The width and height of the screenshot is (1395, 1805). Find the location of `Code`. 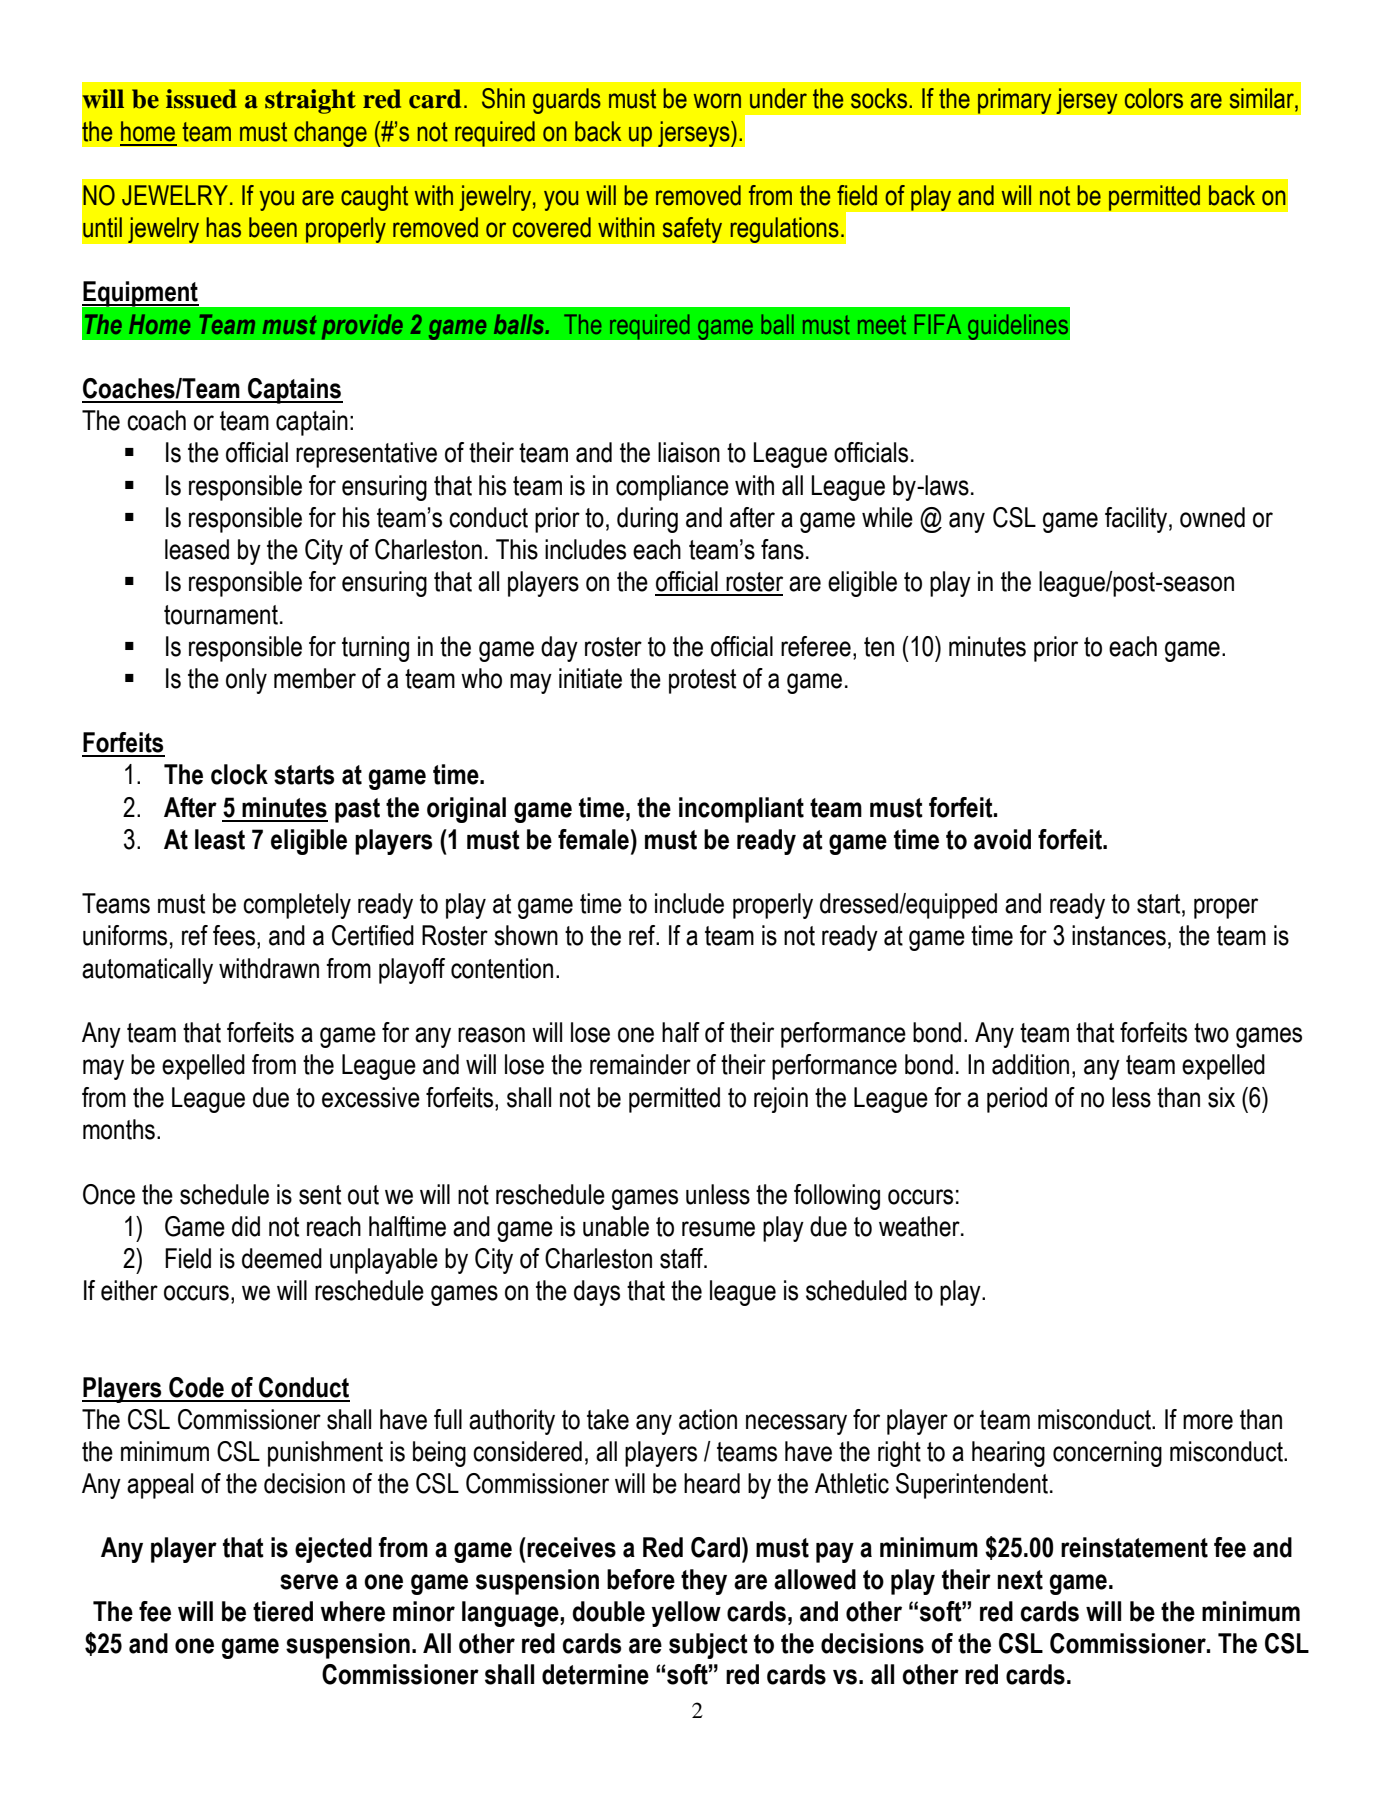

Code is located at coordinates (196, 1387).
